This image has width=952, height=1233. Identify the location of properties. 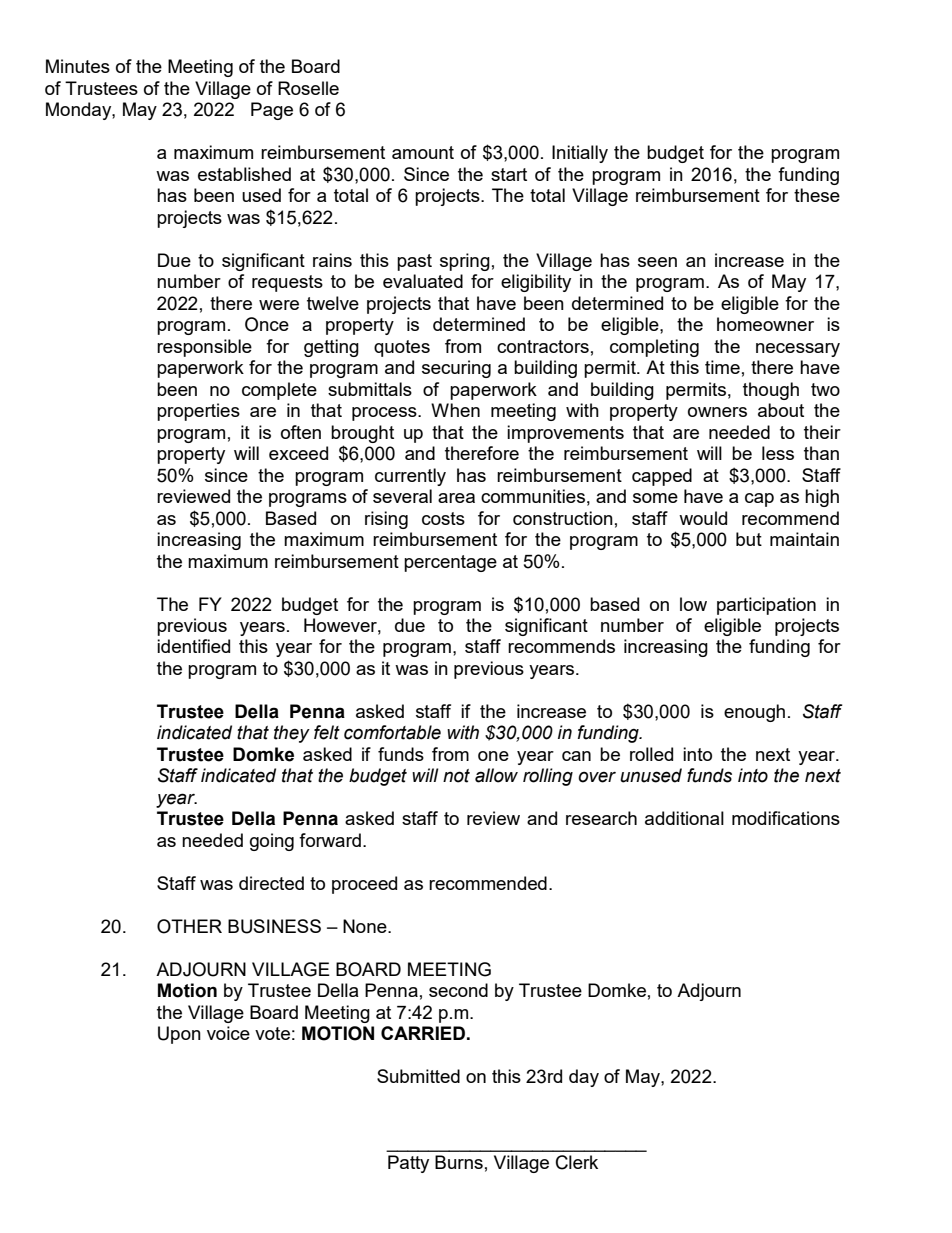
(198, 412).
